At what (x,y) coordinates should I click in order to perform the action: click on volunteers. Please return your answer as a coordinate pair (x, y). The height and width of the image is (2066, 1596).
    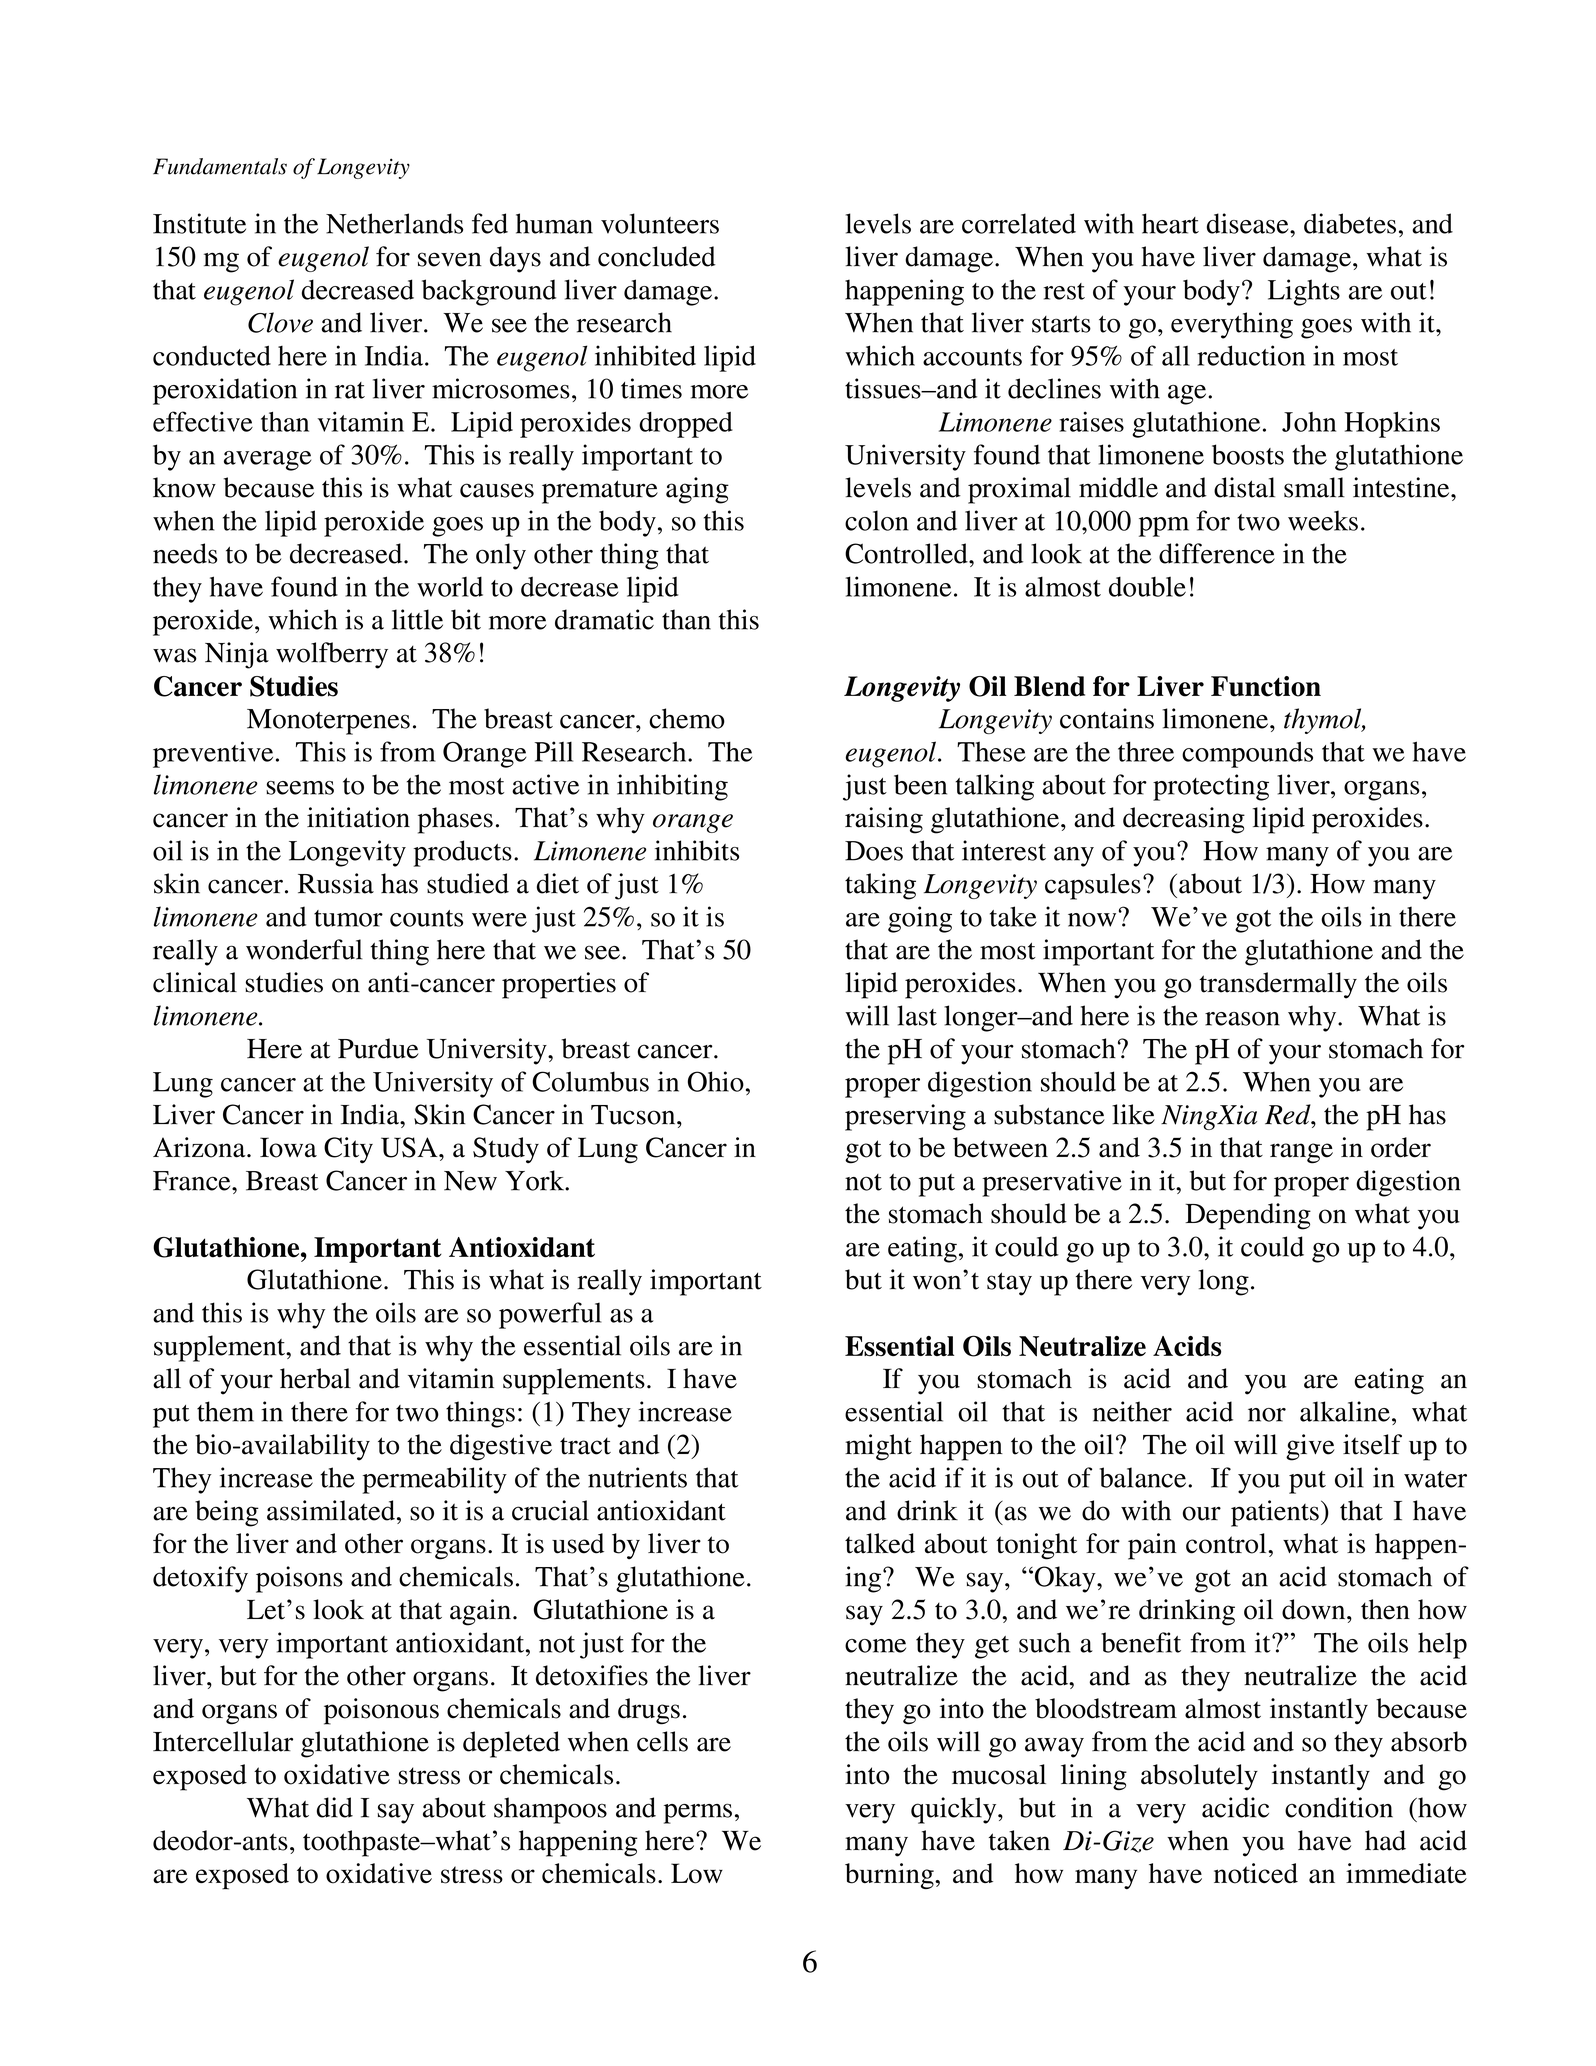
    Looking at the image, I should click on (660, 223).
